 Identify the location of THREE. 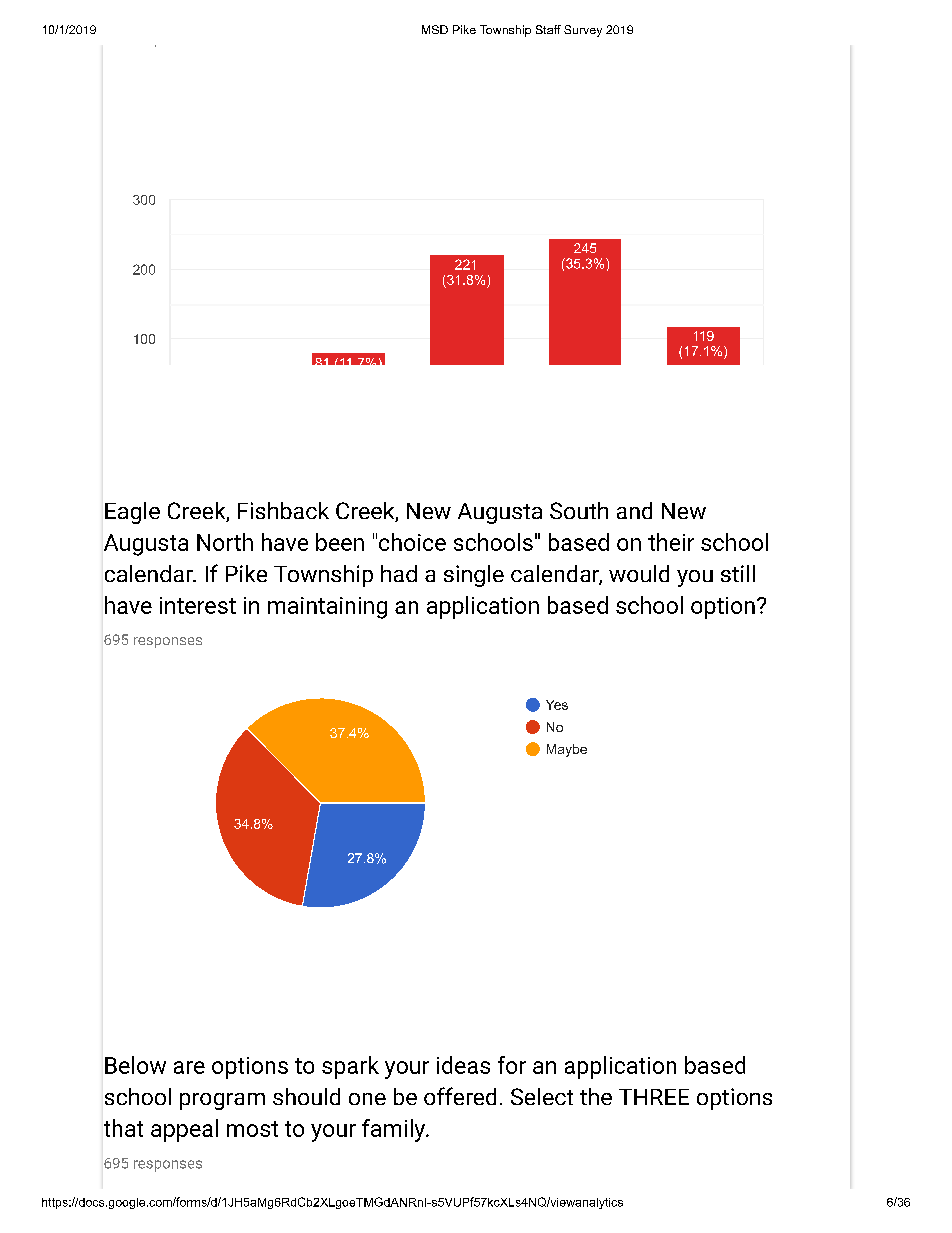
(654, 1097).
